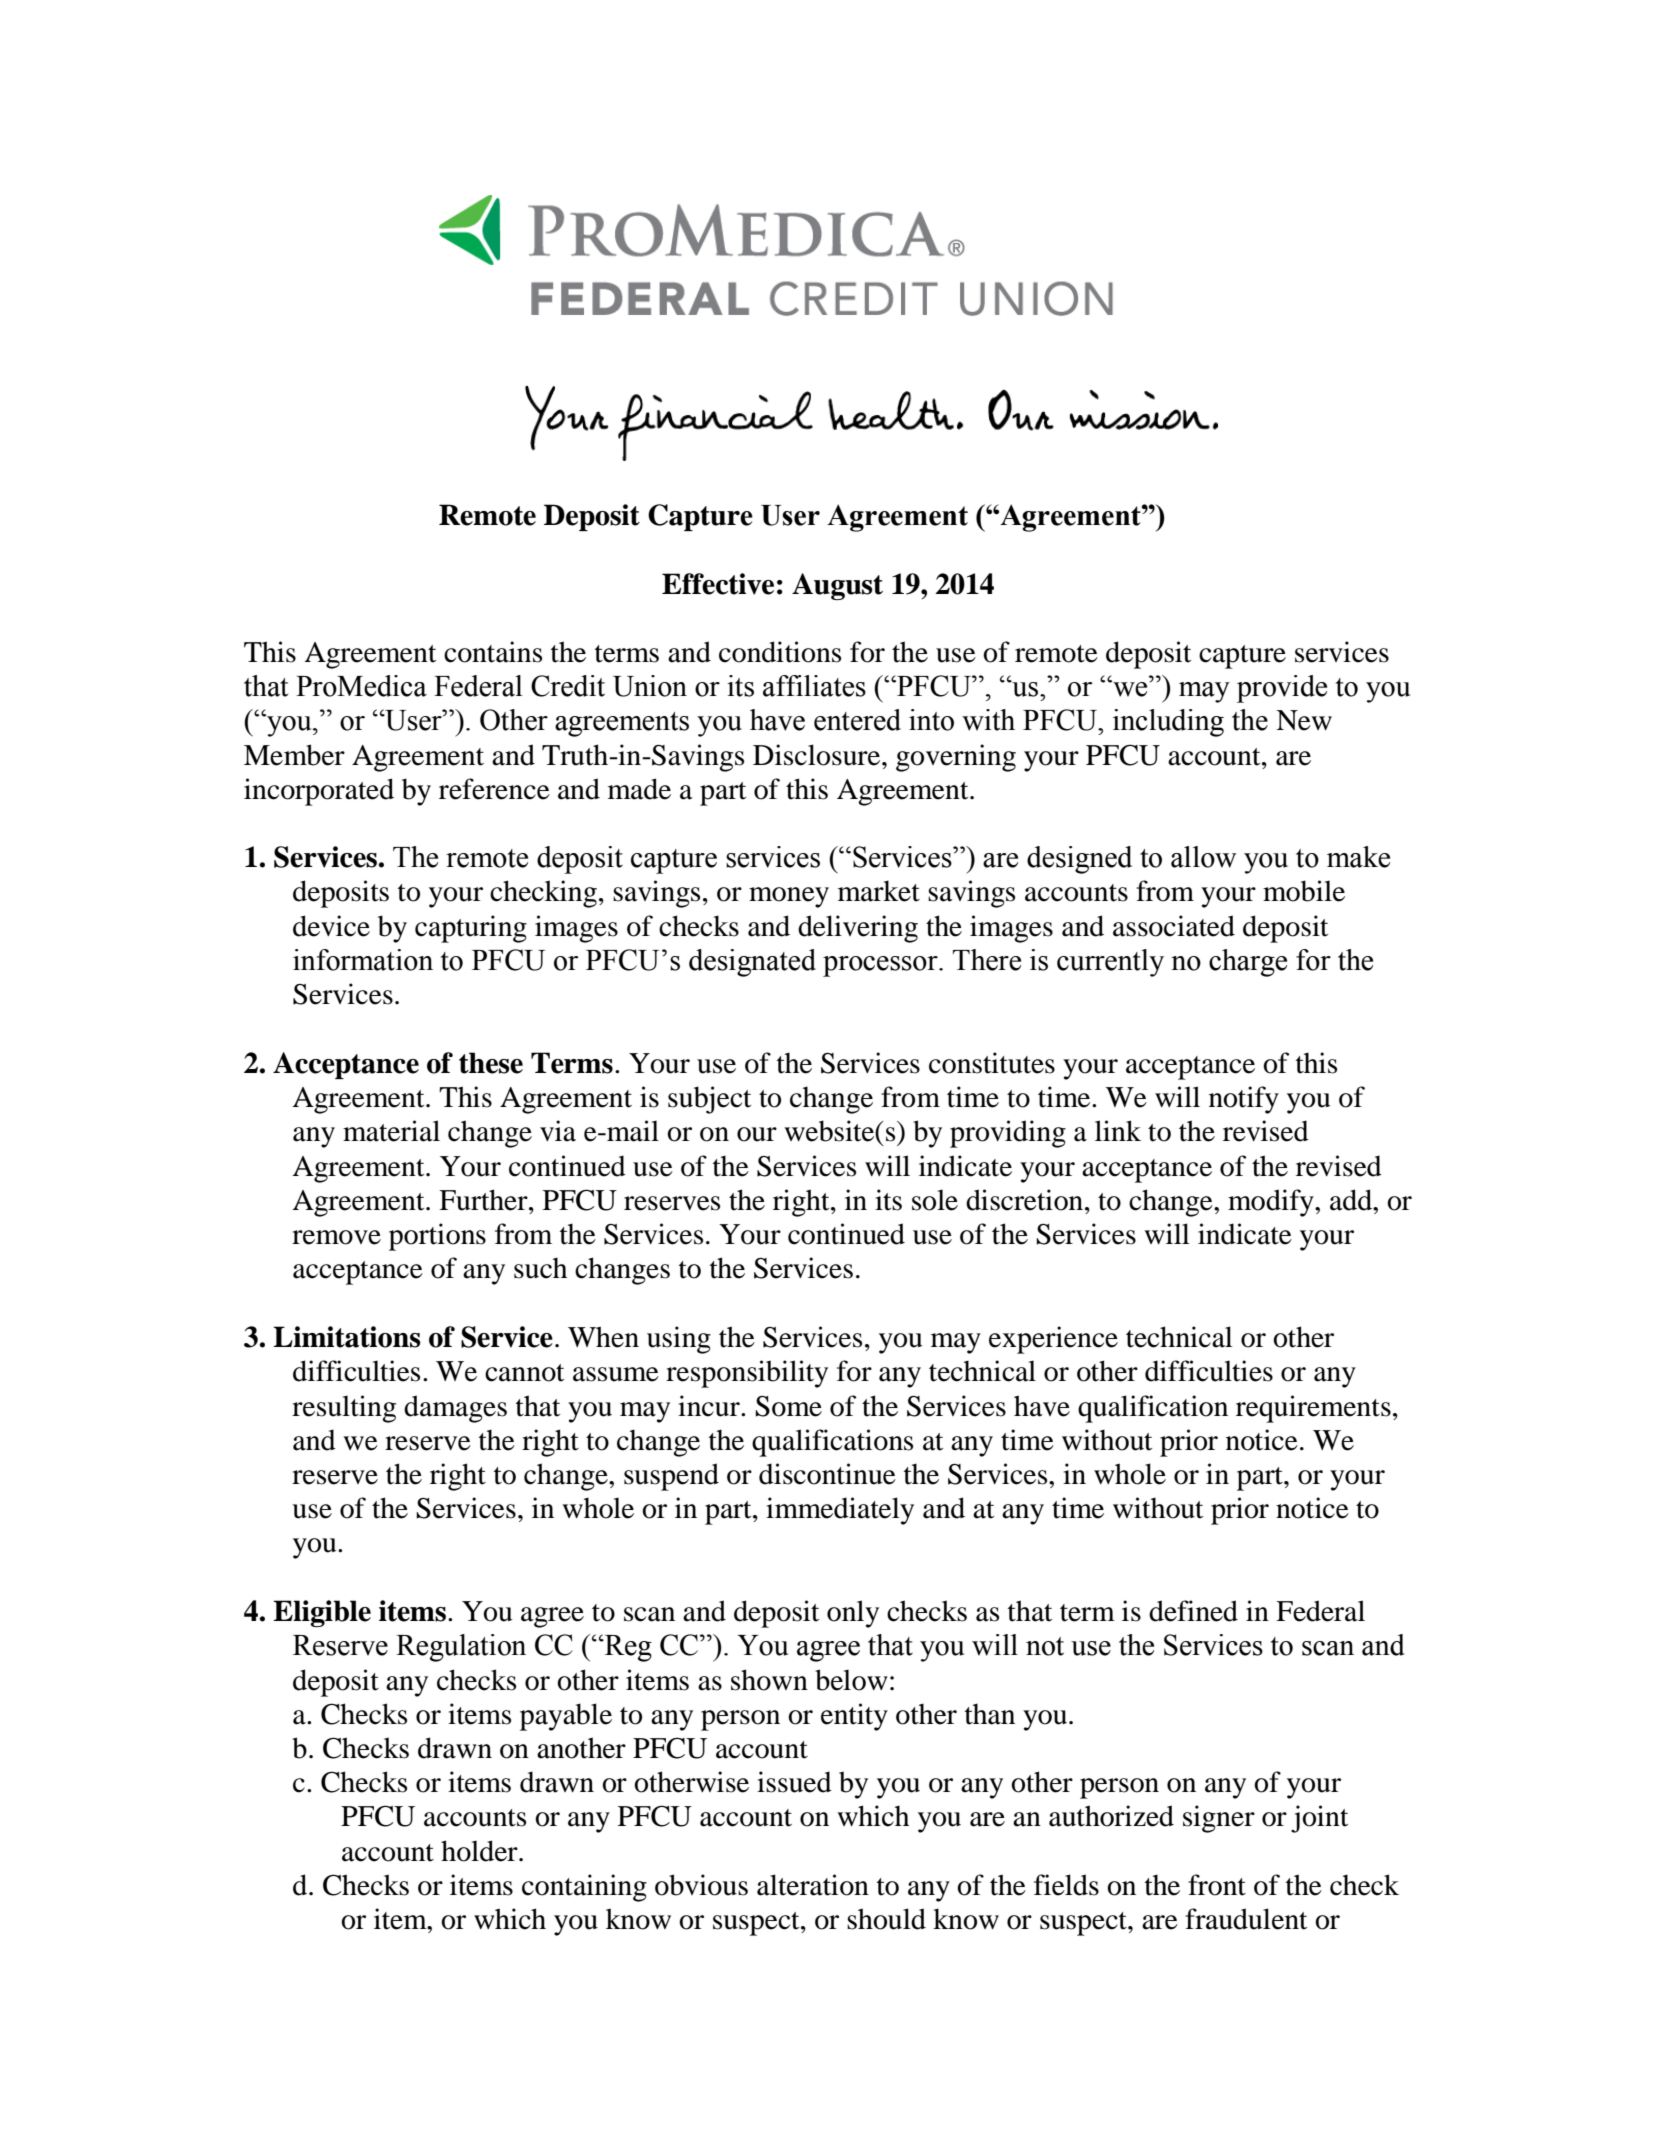  Describe the element at coordinates (455, 1409) in the document. I see `damages` at that location.
